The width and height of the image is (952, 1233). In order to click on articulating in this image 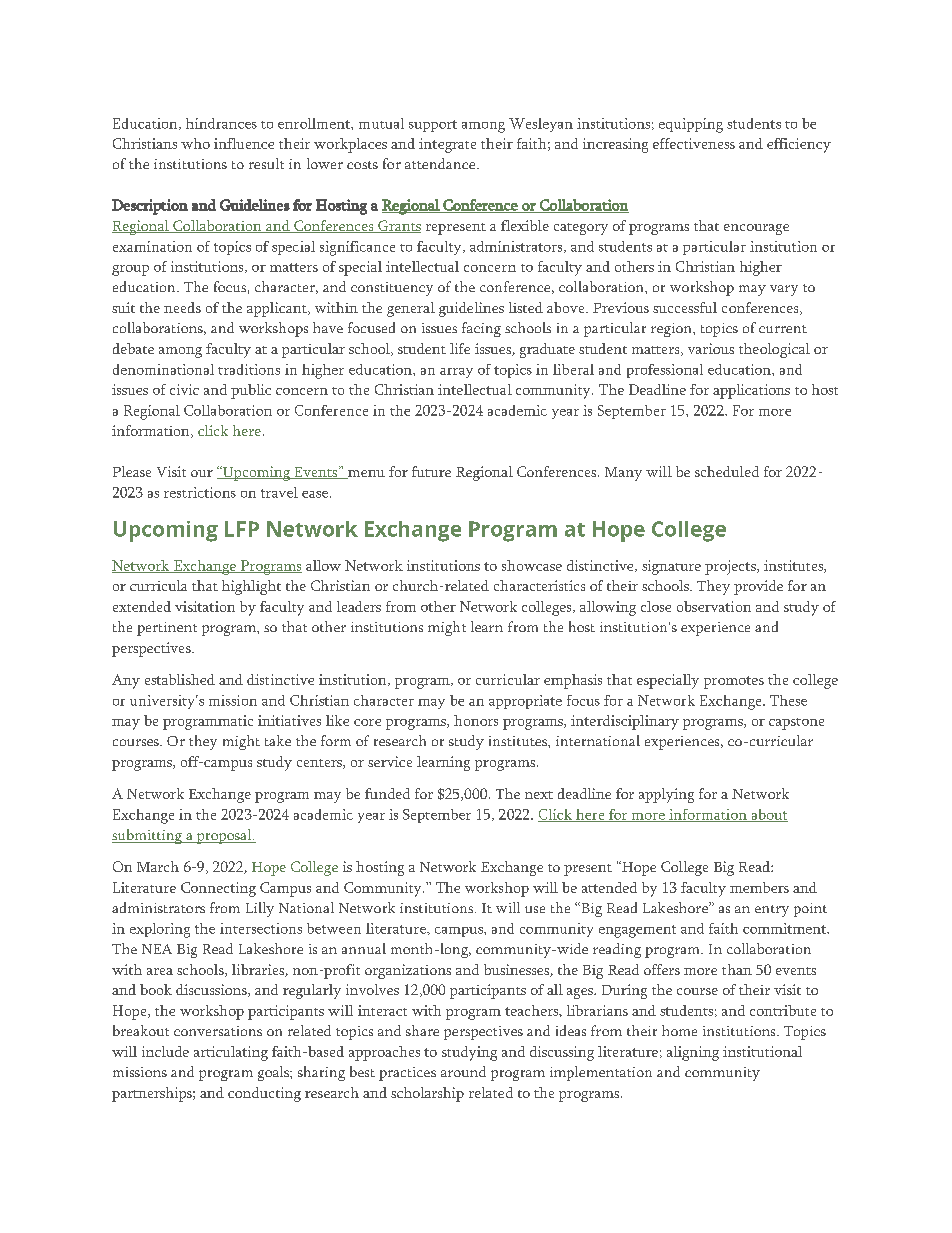, I will do `click(231, 1053)`.
